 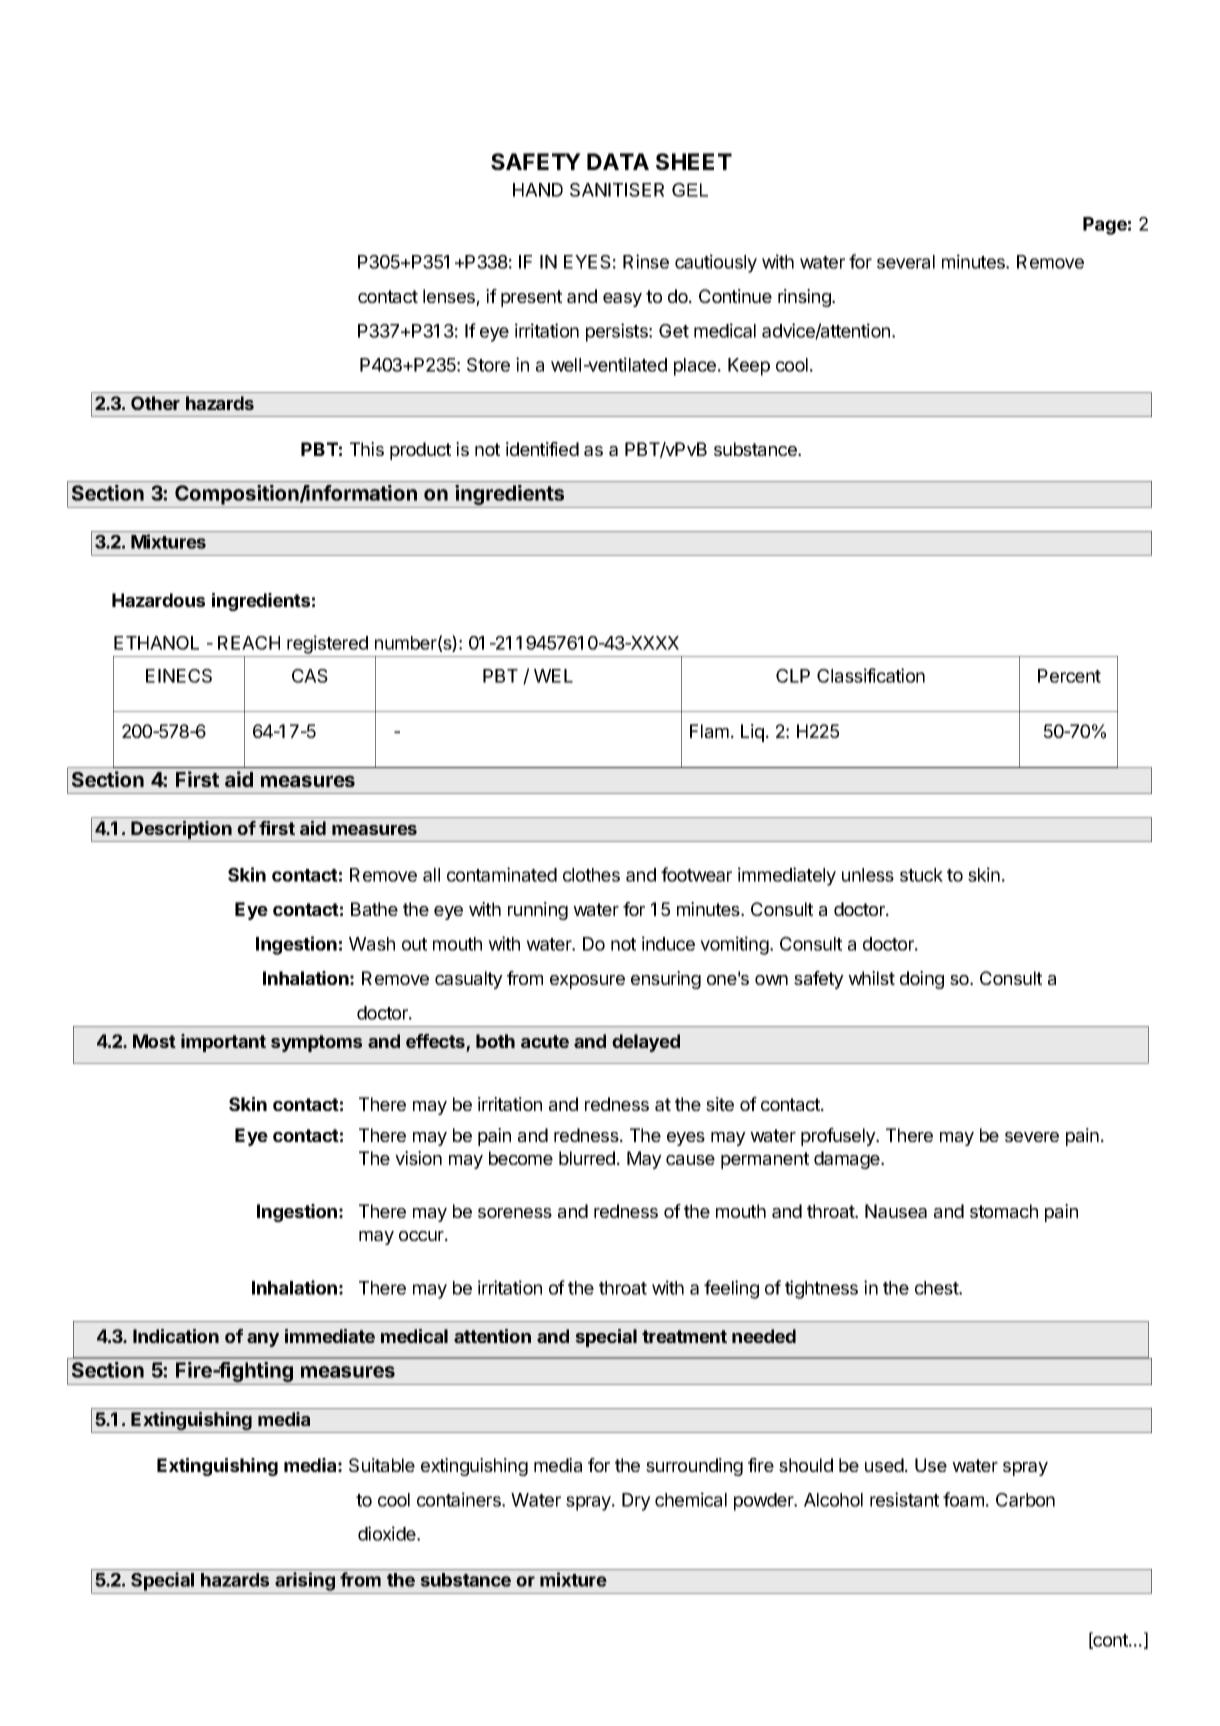 What do you see at coordinates (367, 449) in the page?
I see `This` at bounding box center [367, 449].
